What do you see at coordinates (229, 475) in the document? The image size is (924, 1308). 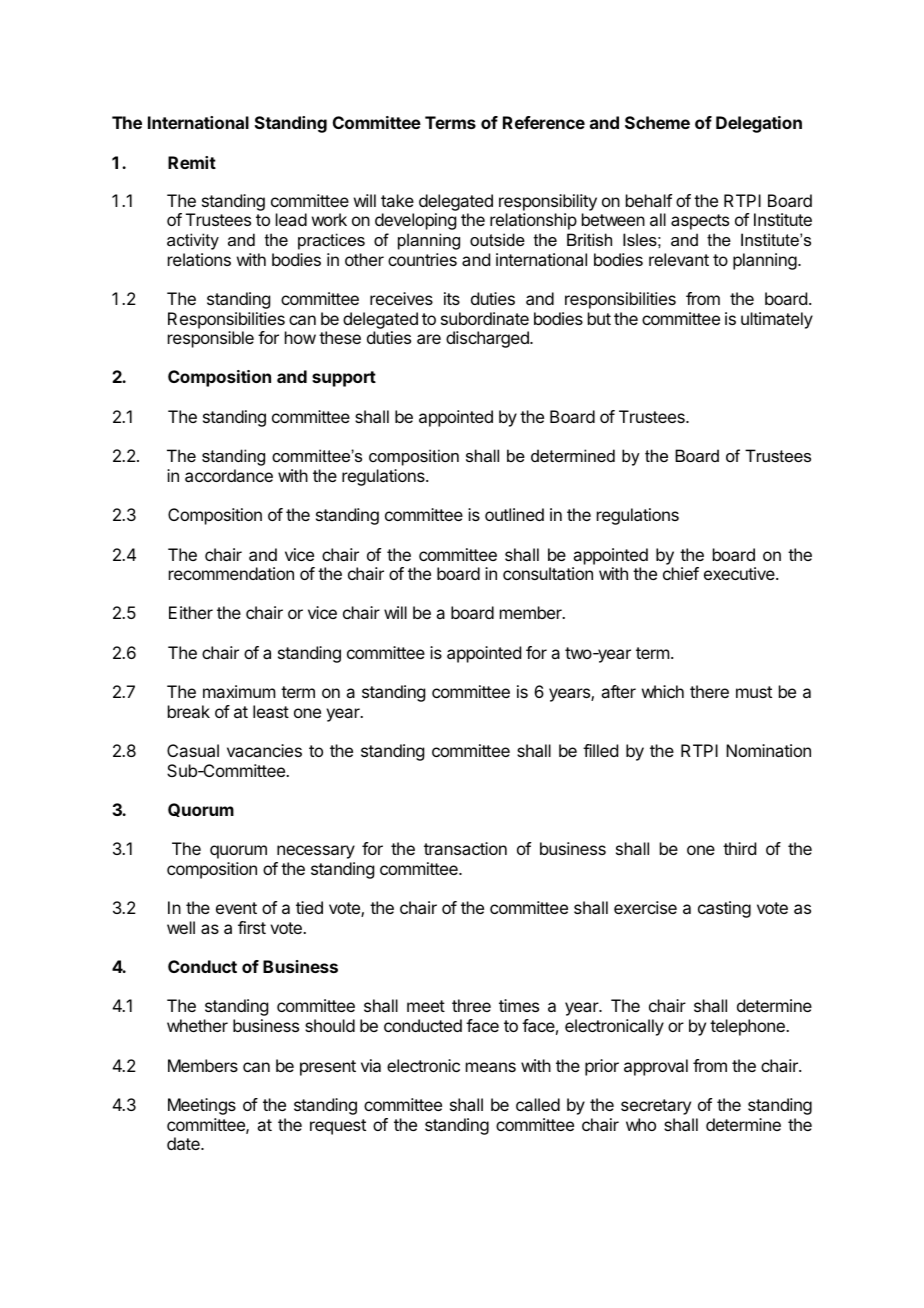 I see `accordance` at bounding box center [229, 475].
